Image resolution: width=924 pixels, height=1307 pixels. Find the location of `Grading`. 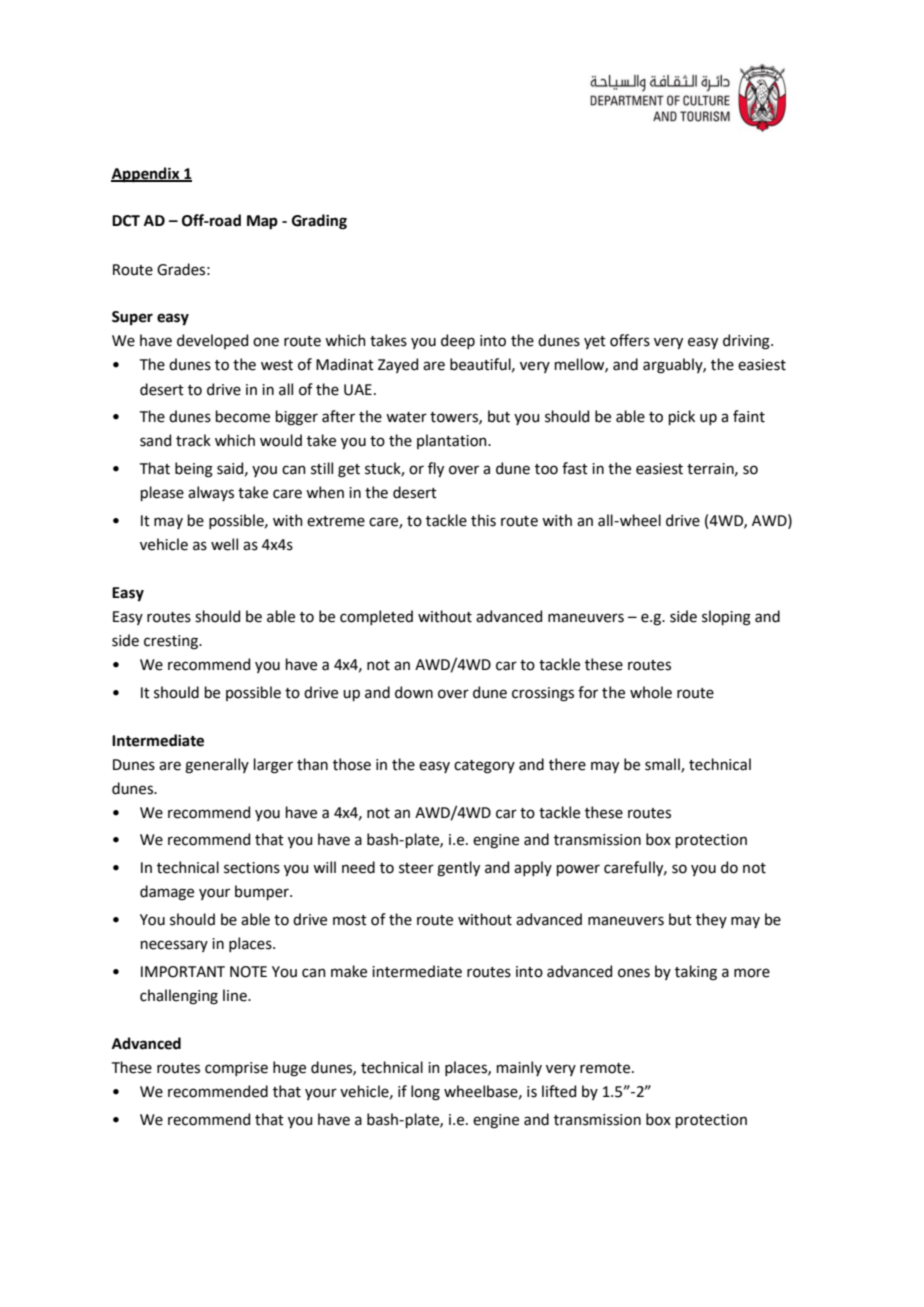

Grading is located at coordinates (319, 222).
